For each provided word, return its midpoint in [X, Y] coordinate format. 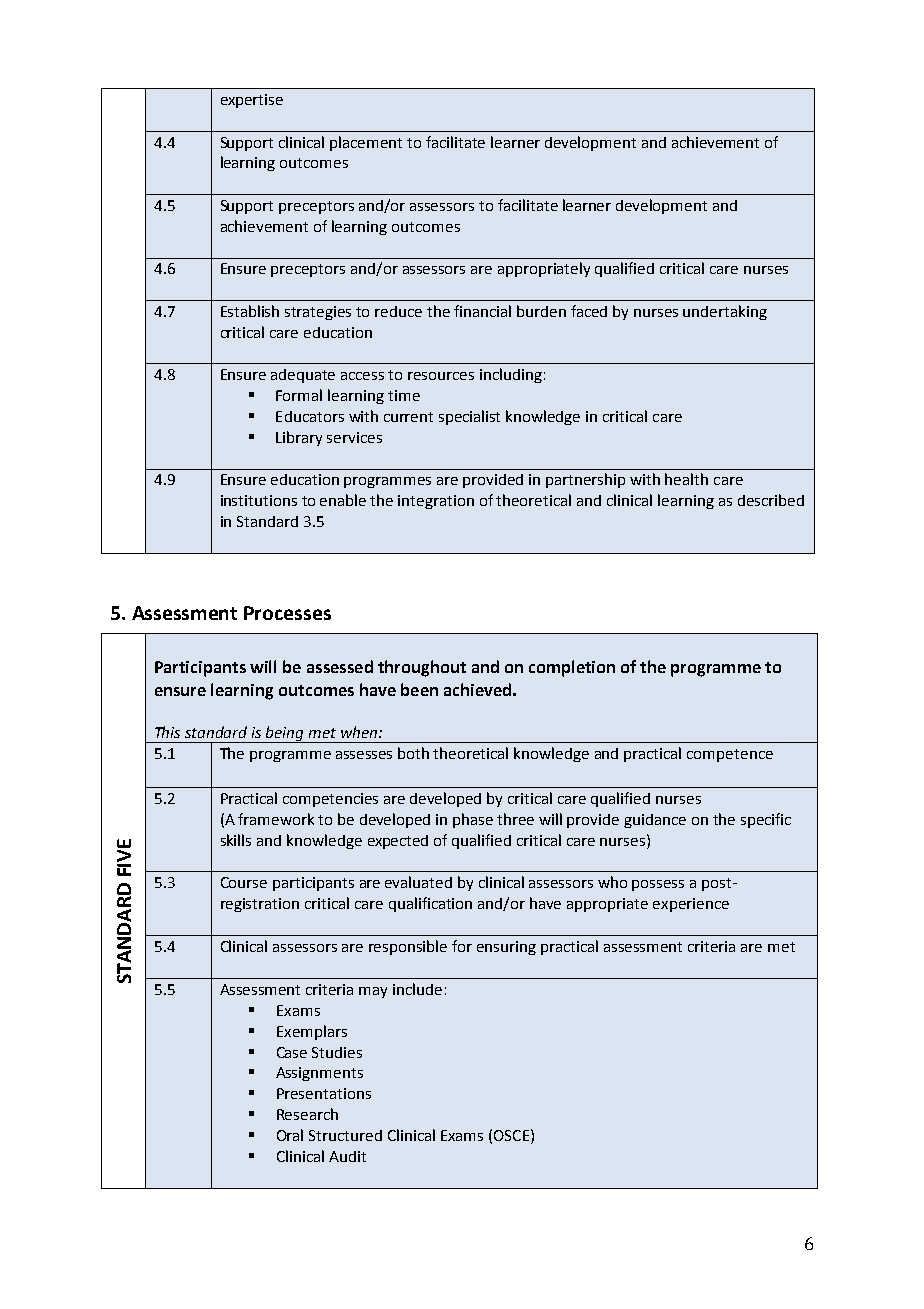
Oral [290, 1135]
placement [366, 143]
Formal [299, 395]
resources [441, 376]
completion [572, 668]
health [686, 479]
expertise [252, 101]
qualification [430, 904]
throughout [422, 668]
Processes [287, 613]
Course [244, 882]
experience [691, 905]
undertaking [725, 312]
